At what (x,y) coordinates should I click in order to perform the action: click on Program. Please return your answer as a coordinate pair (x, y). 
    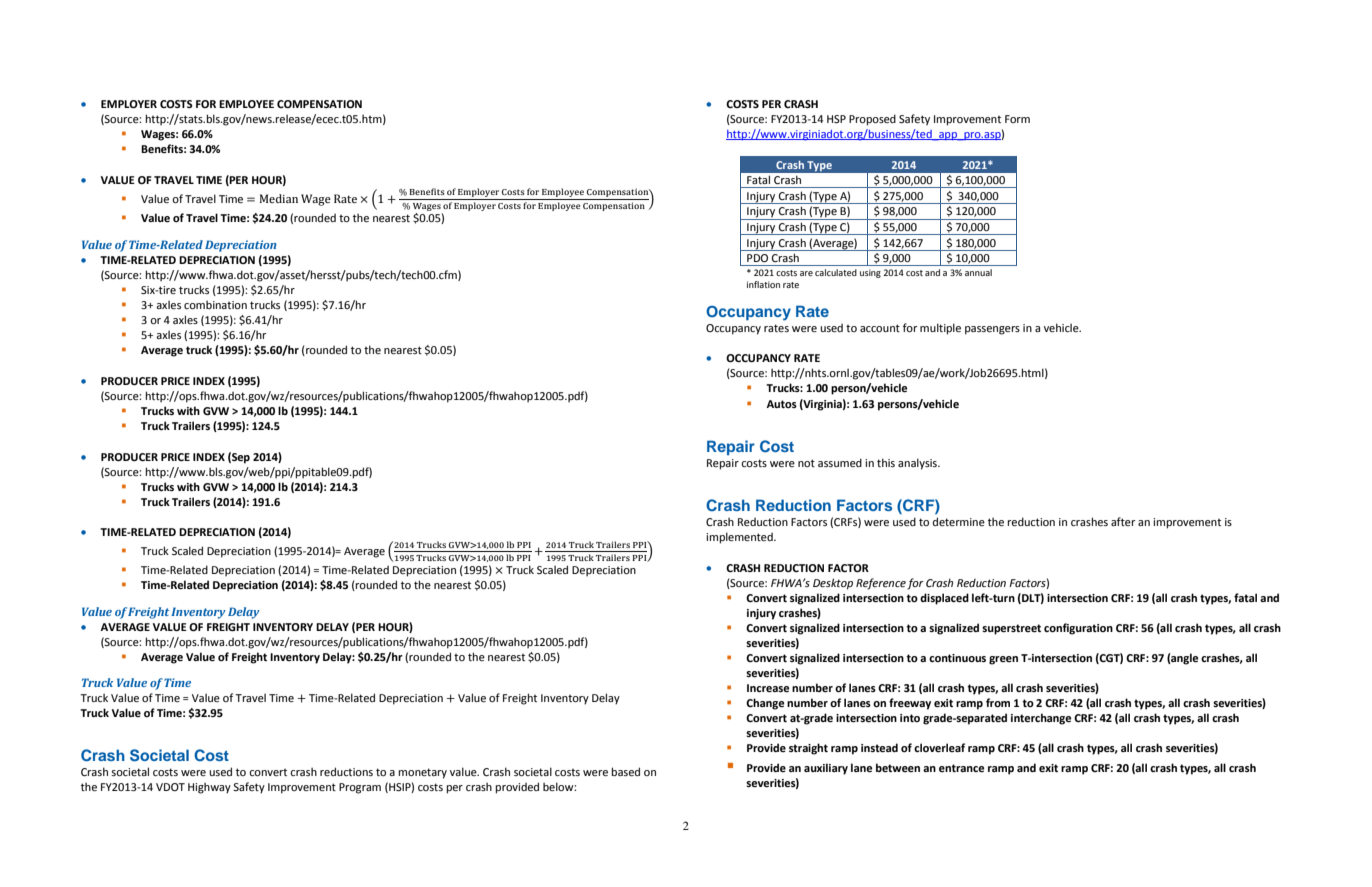
    Looking at the image, I should click on (360, 788).
